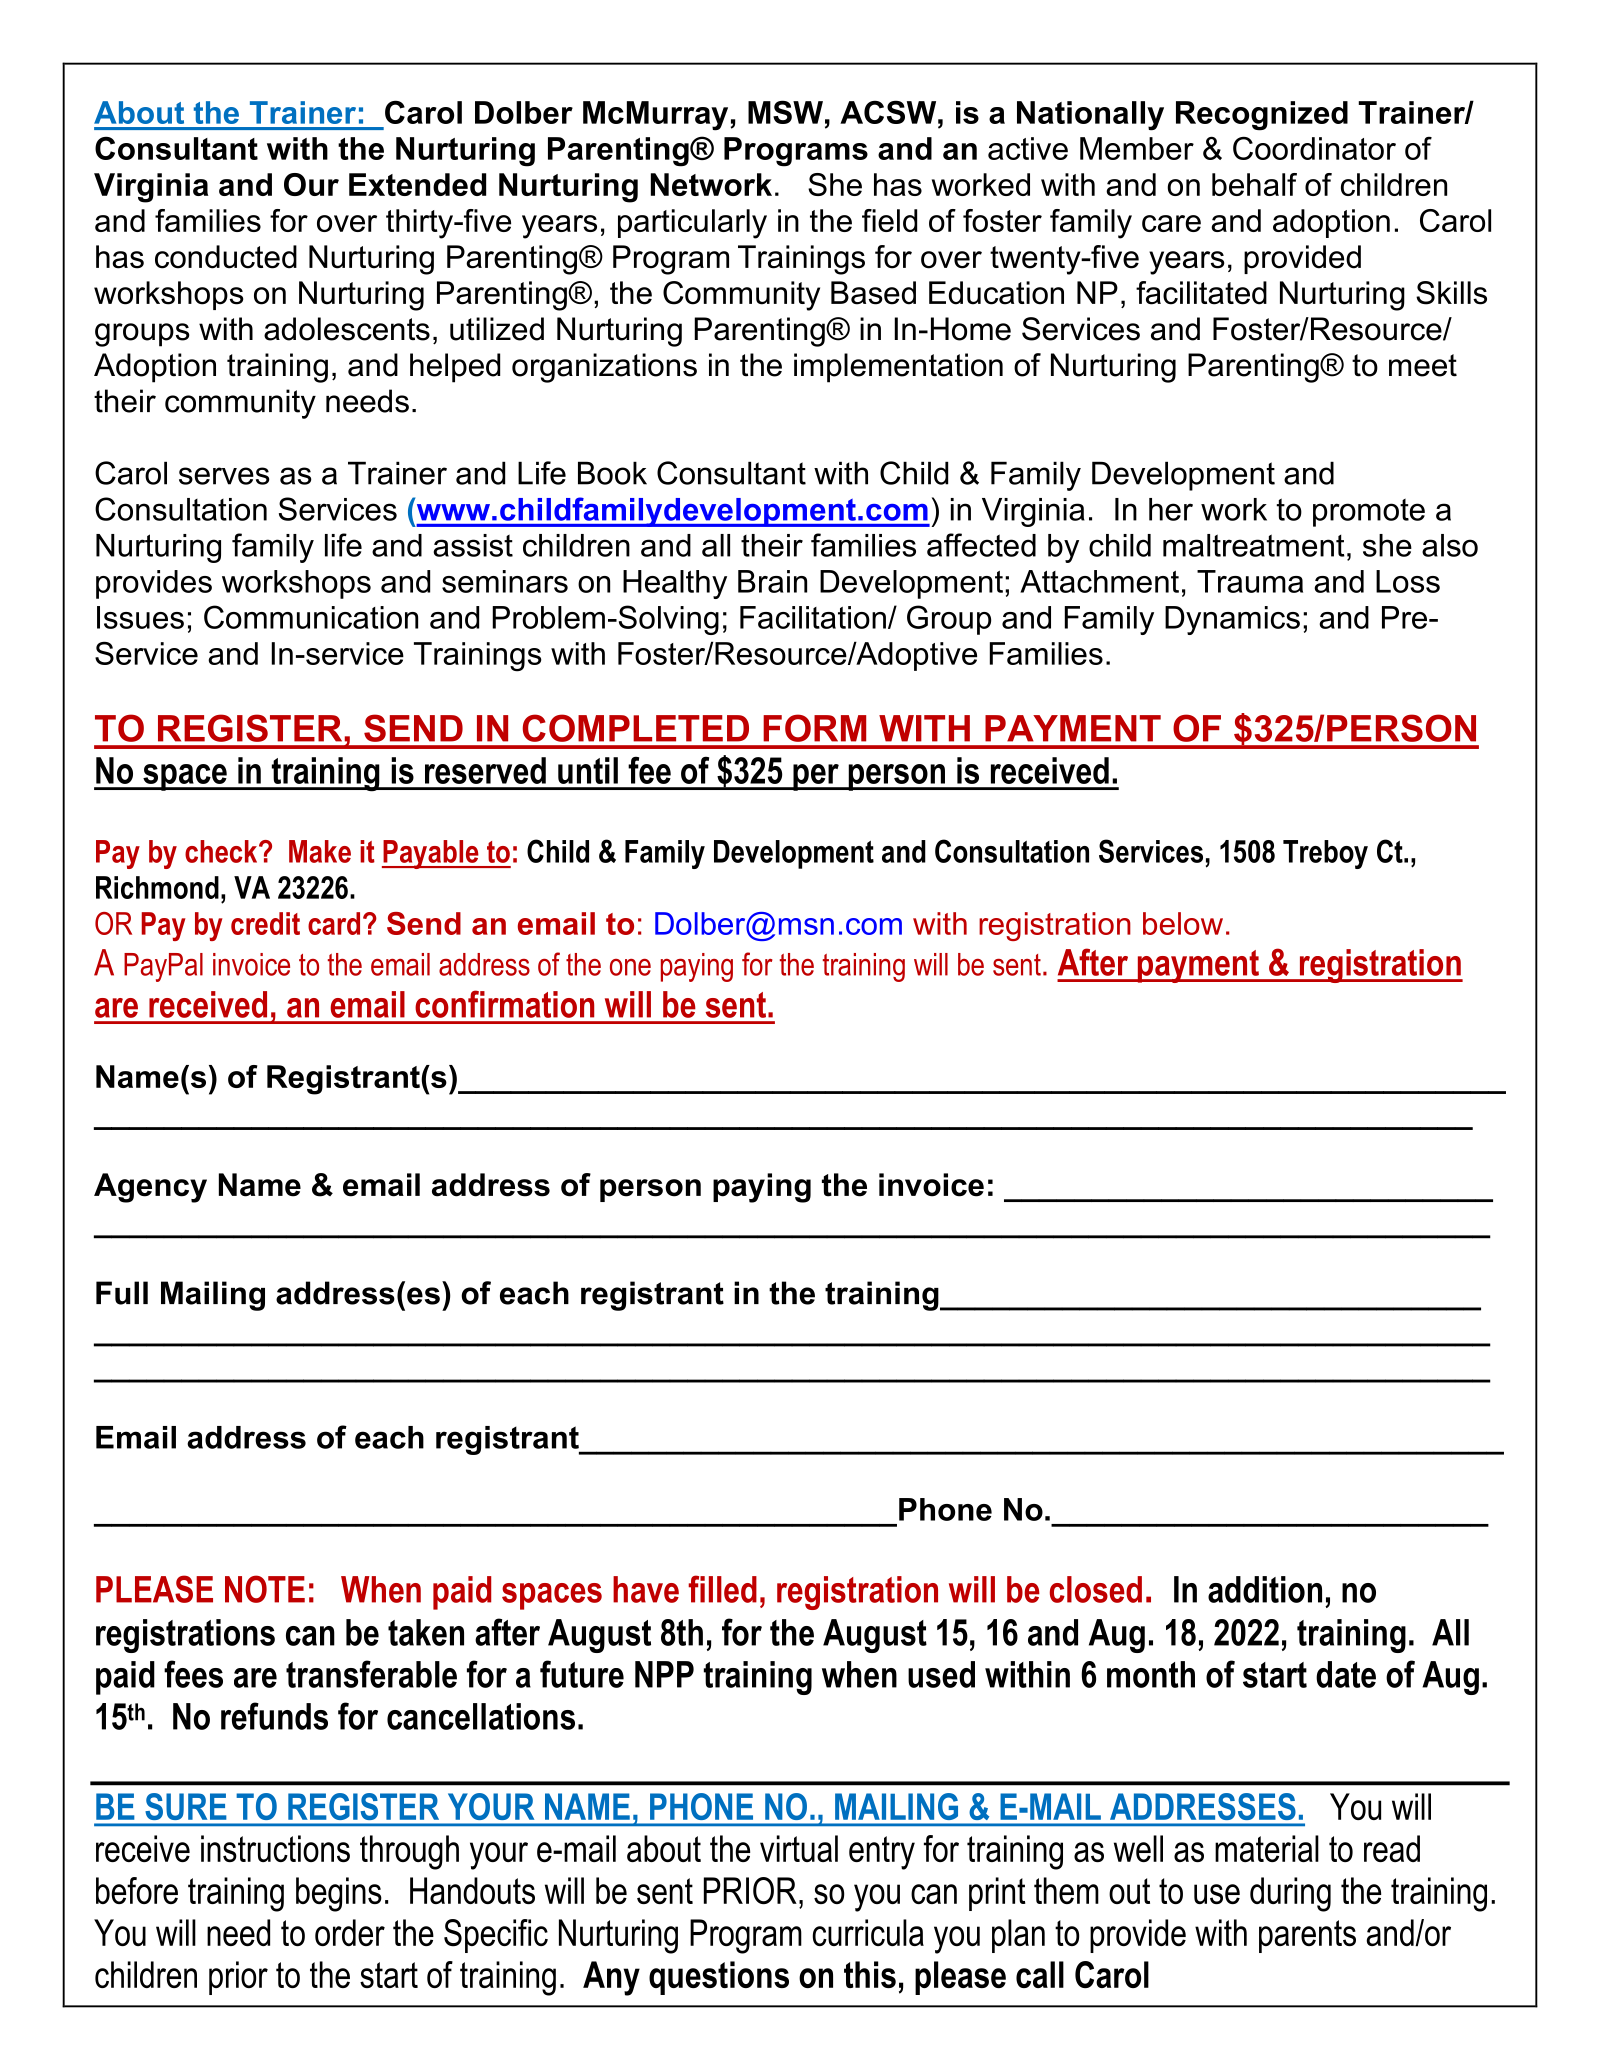 This image has height=2070, width=1600. Describe the element at coordinates (320, 851) in the image. I see `Make` at that location.
